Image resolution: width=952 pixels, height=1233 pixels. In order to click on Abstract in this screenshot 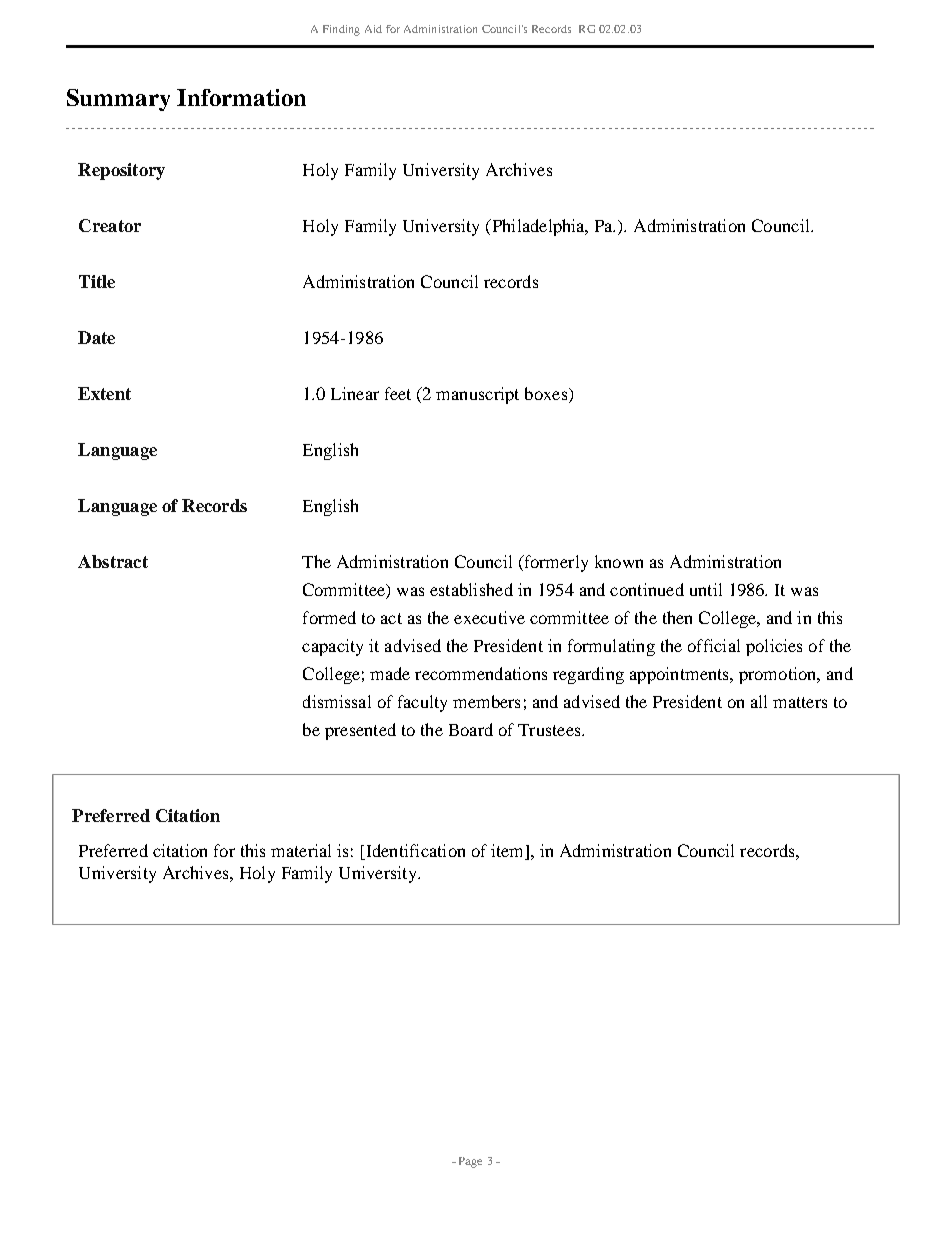, I will do `click(113, 561)`.
